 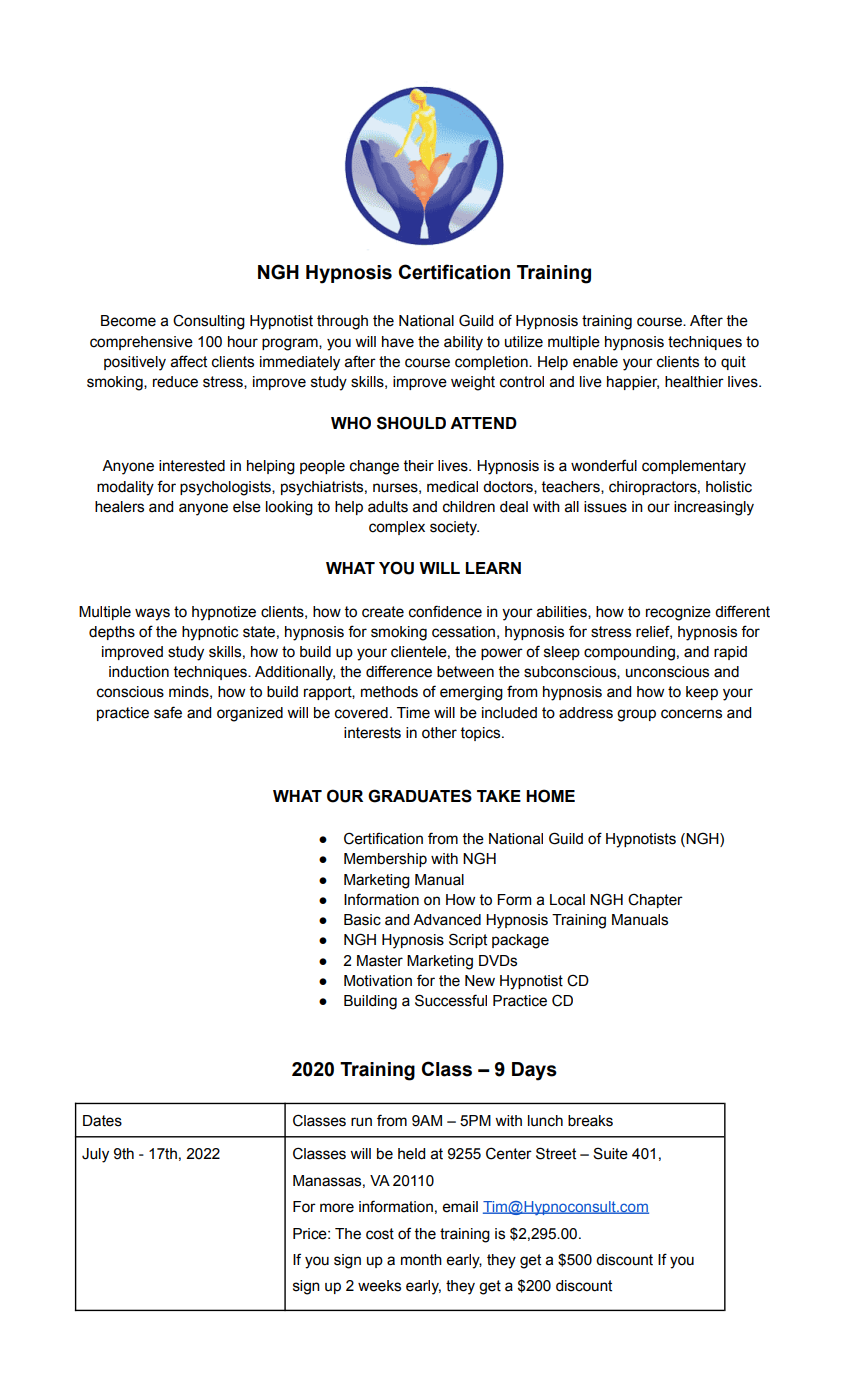 What do you see at coordinates (102, 1121) in the screenshot?
I see `Dates` at bounding box center [102, 1121].
